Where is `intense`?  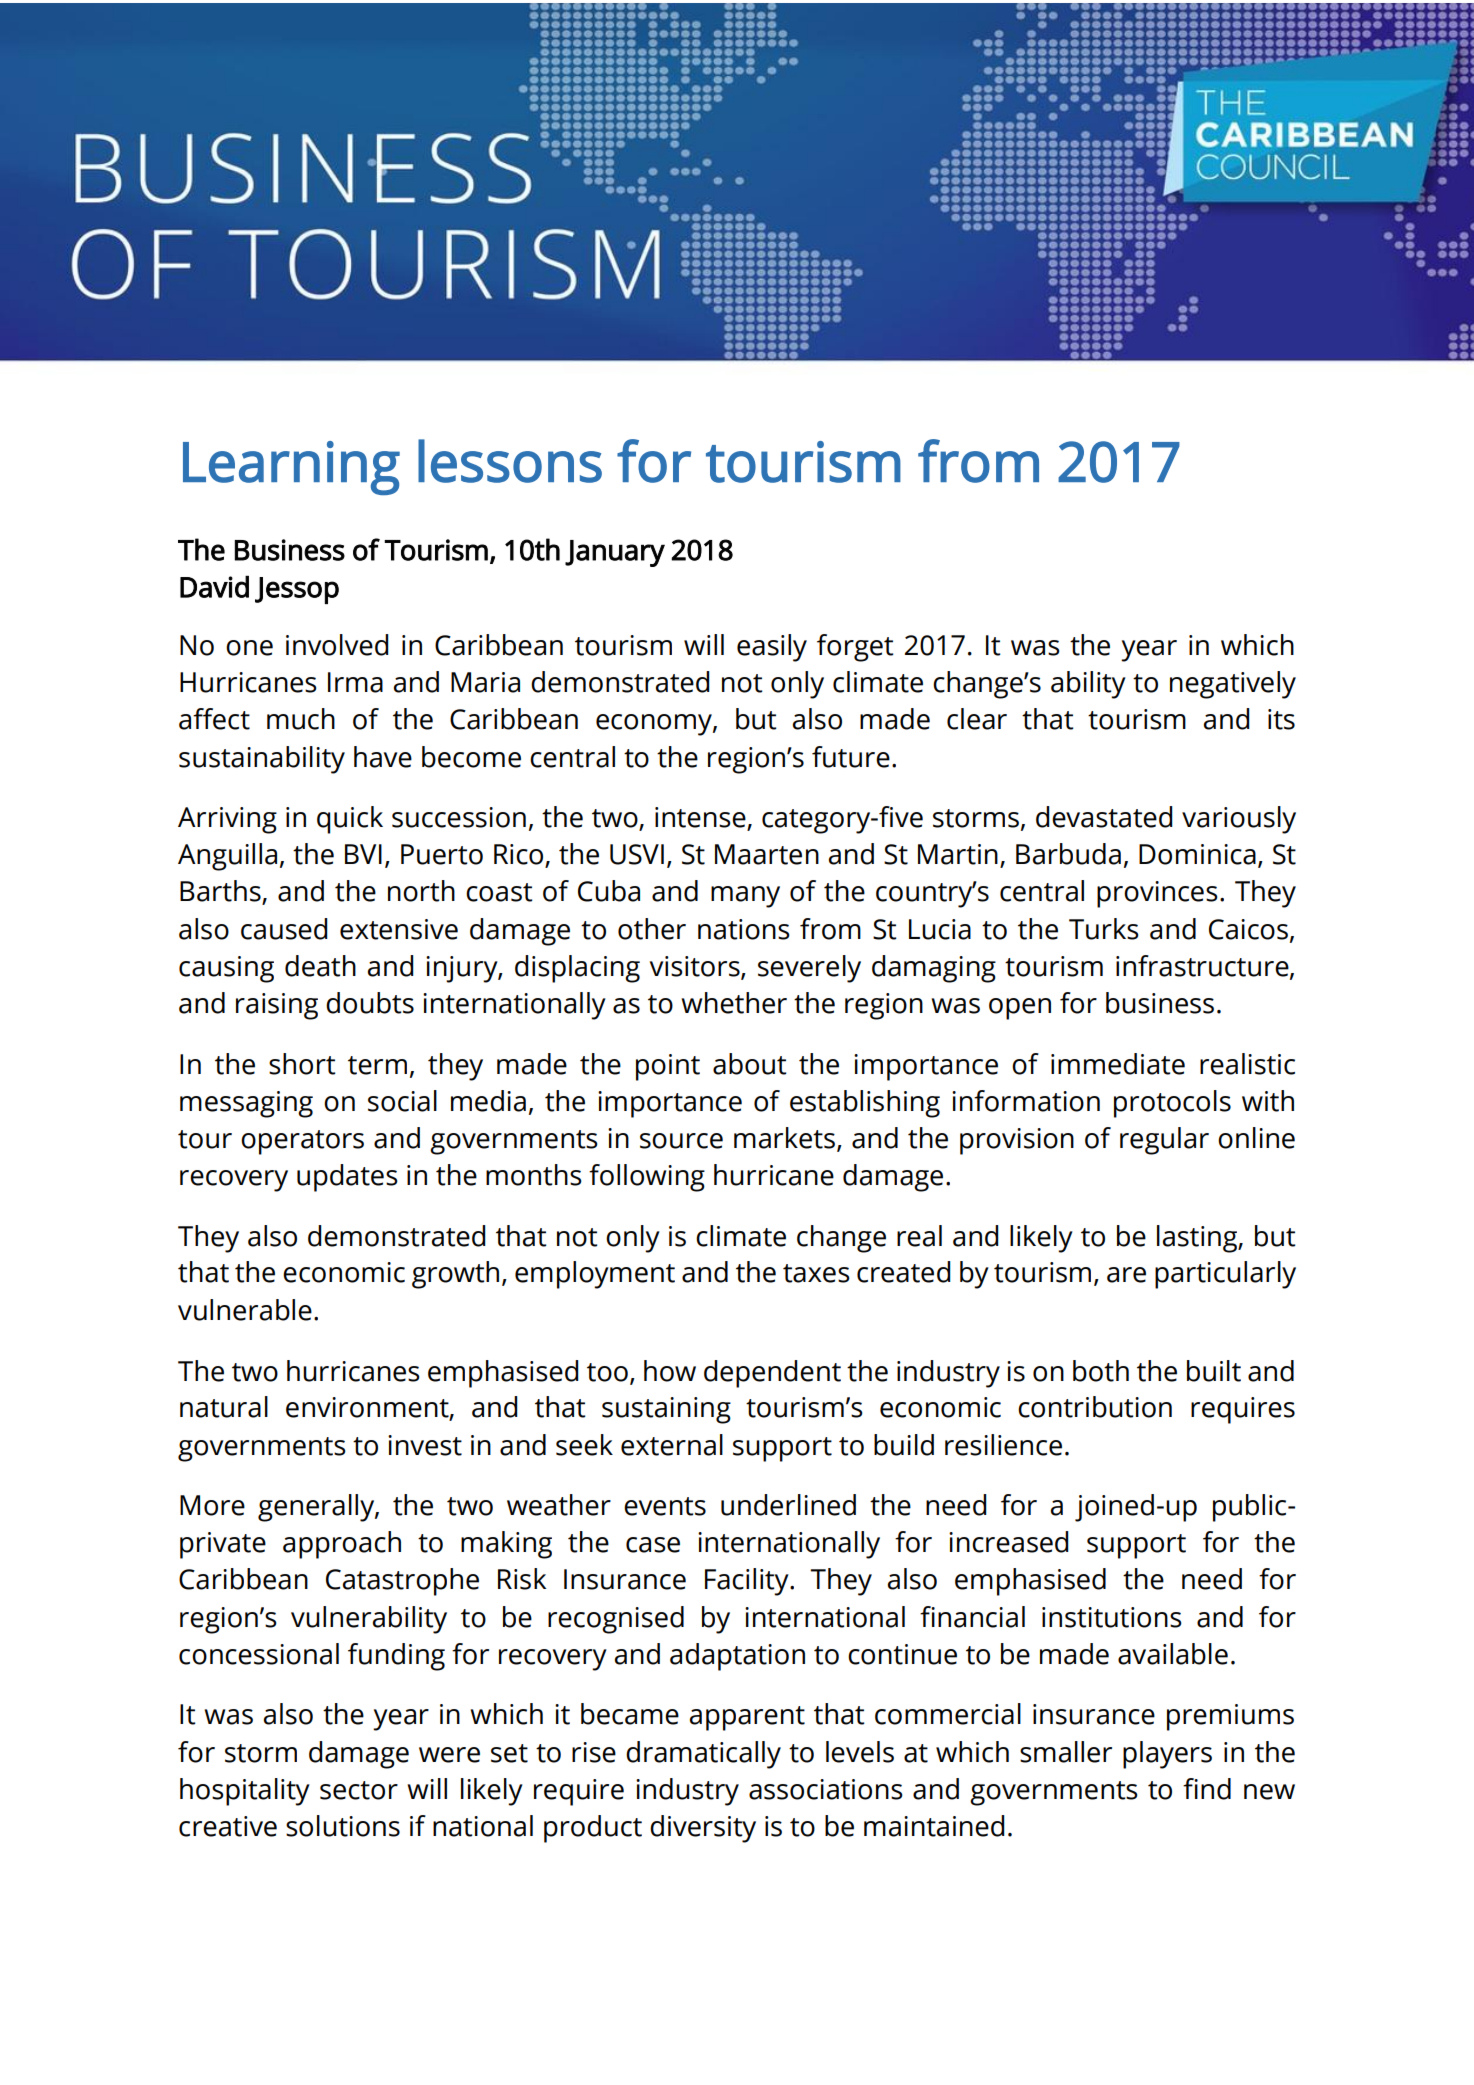 intense is located at coordinates (701, 818).
